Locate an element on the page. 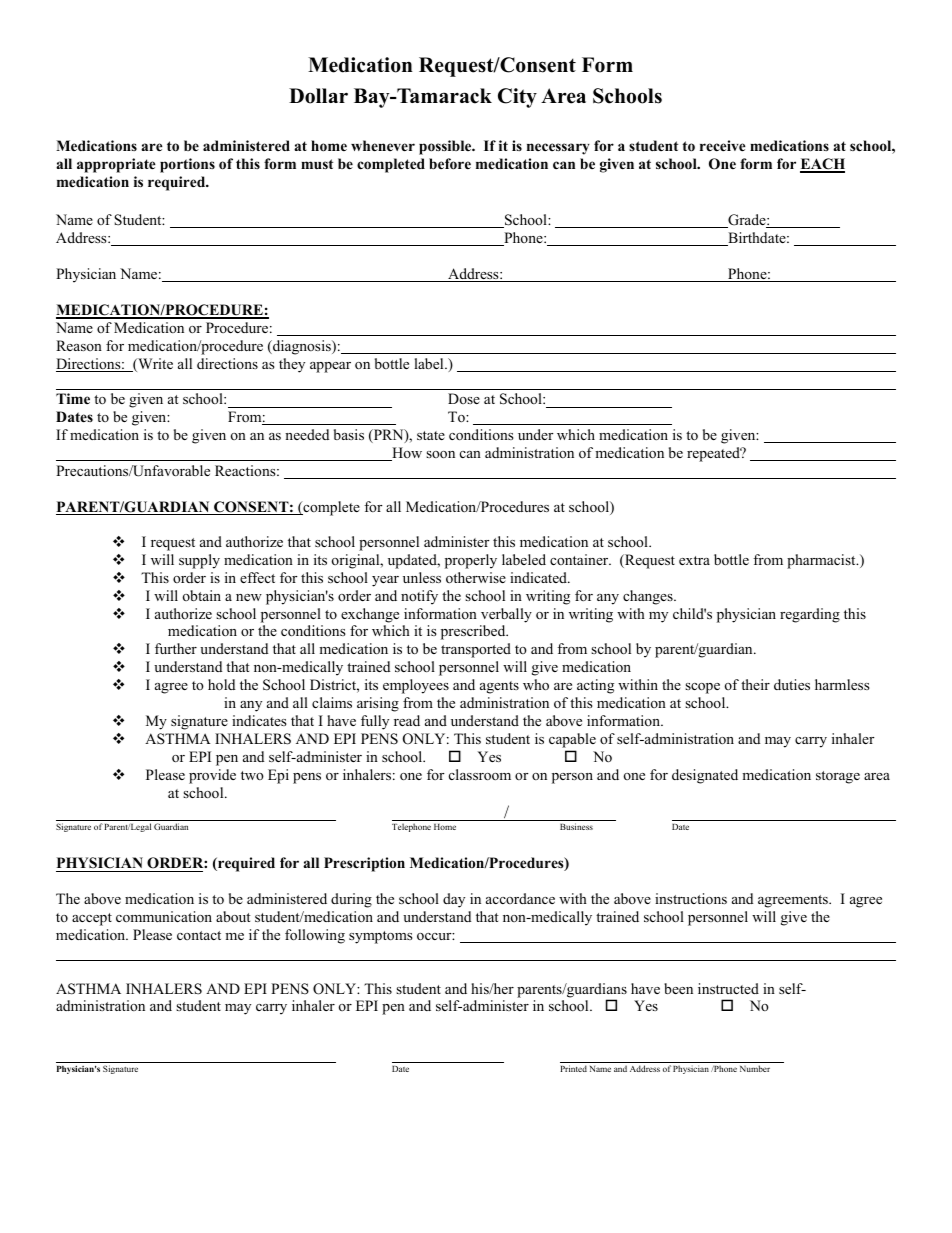 The height and width of the page is (1233, 952). before is located at coordinates (450, 164).
